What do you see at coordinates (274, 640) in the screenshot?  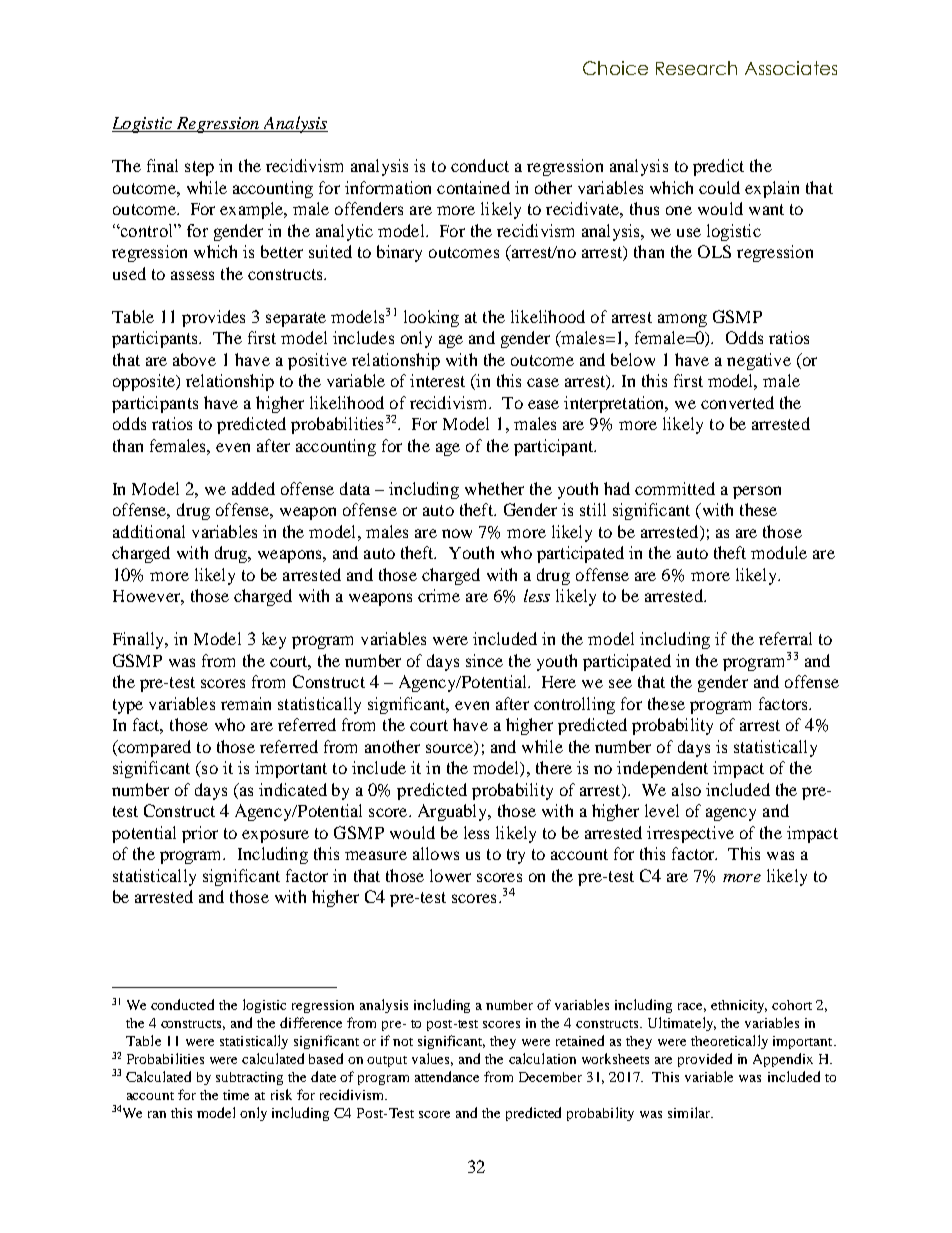 I see `key` at bounding box center [274, 640].
